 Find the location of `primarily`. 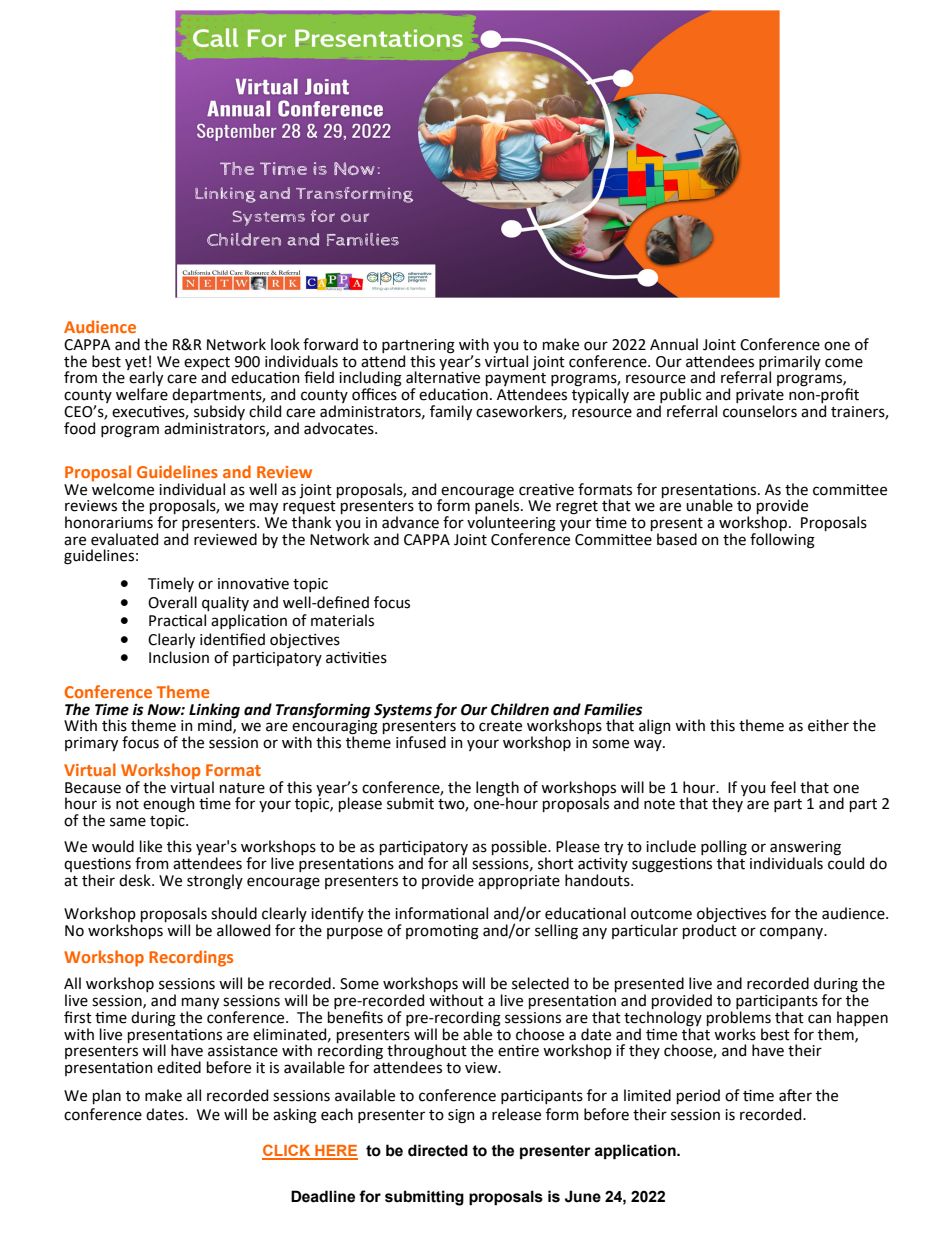

primarily is located at coordinates (790, 363).
